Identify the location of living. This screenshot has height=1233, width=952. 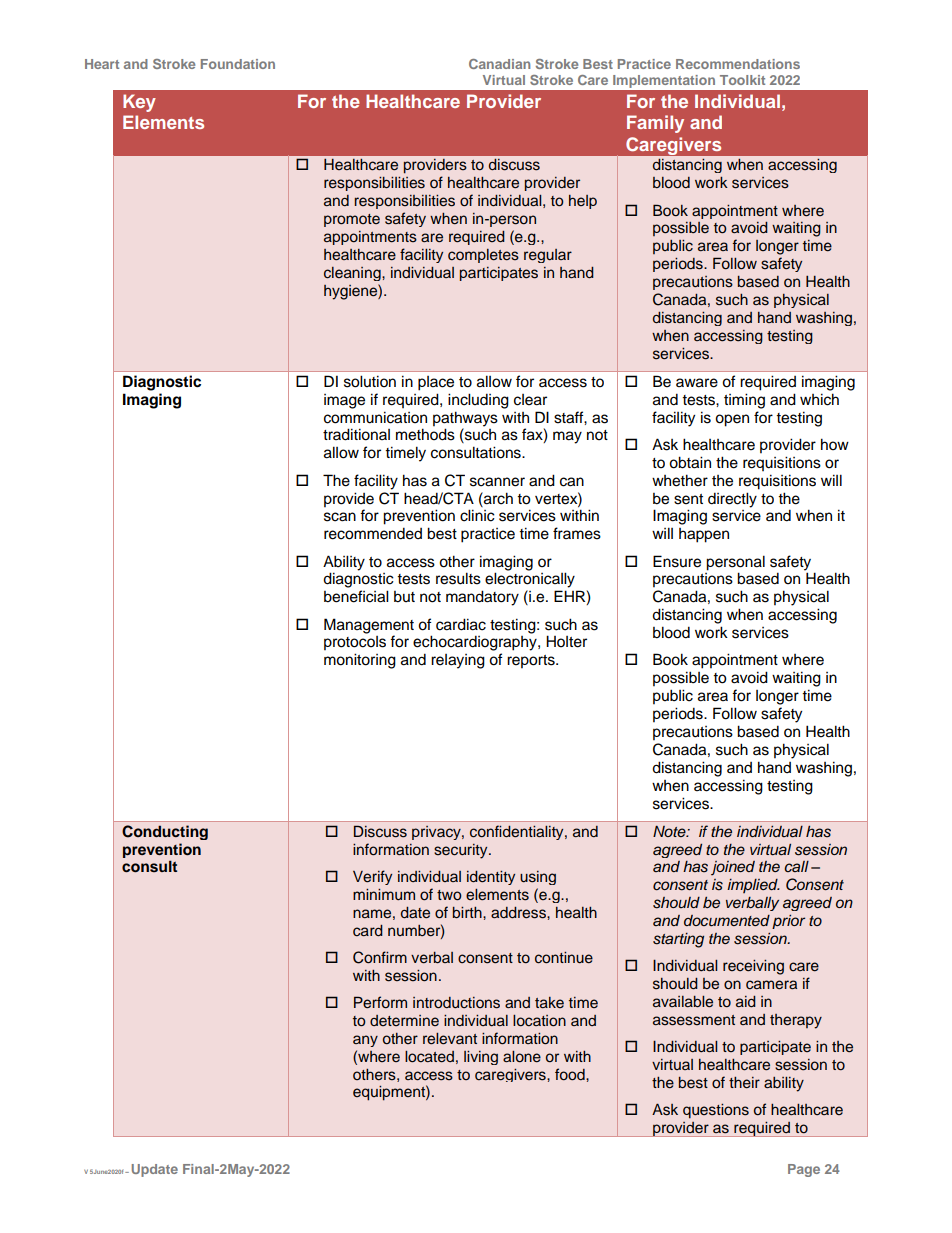
(481, 1058).
